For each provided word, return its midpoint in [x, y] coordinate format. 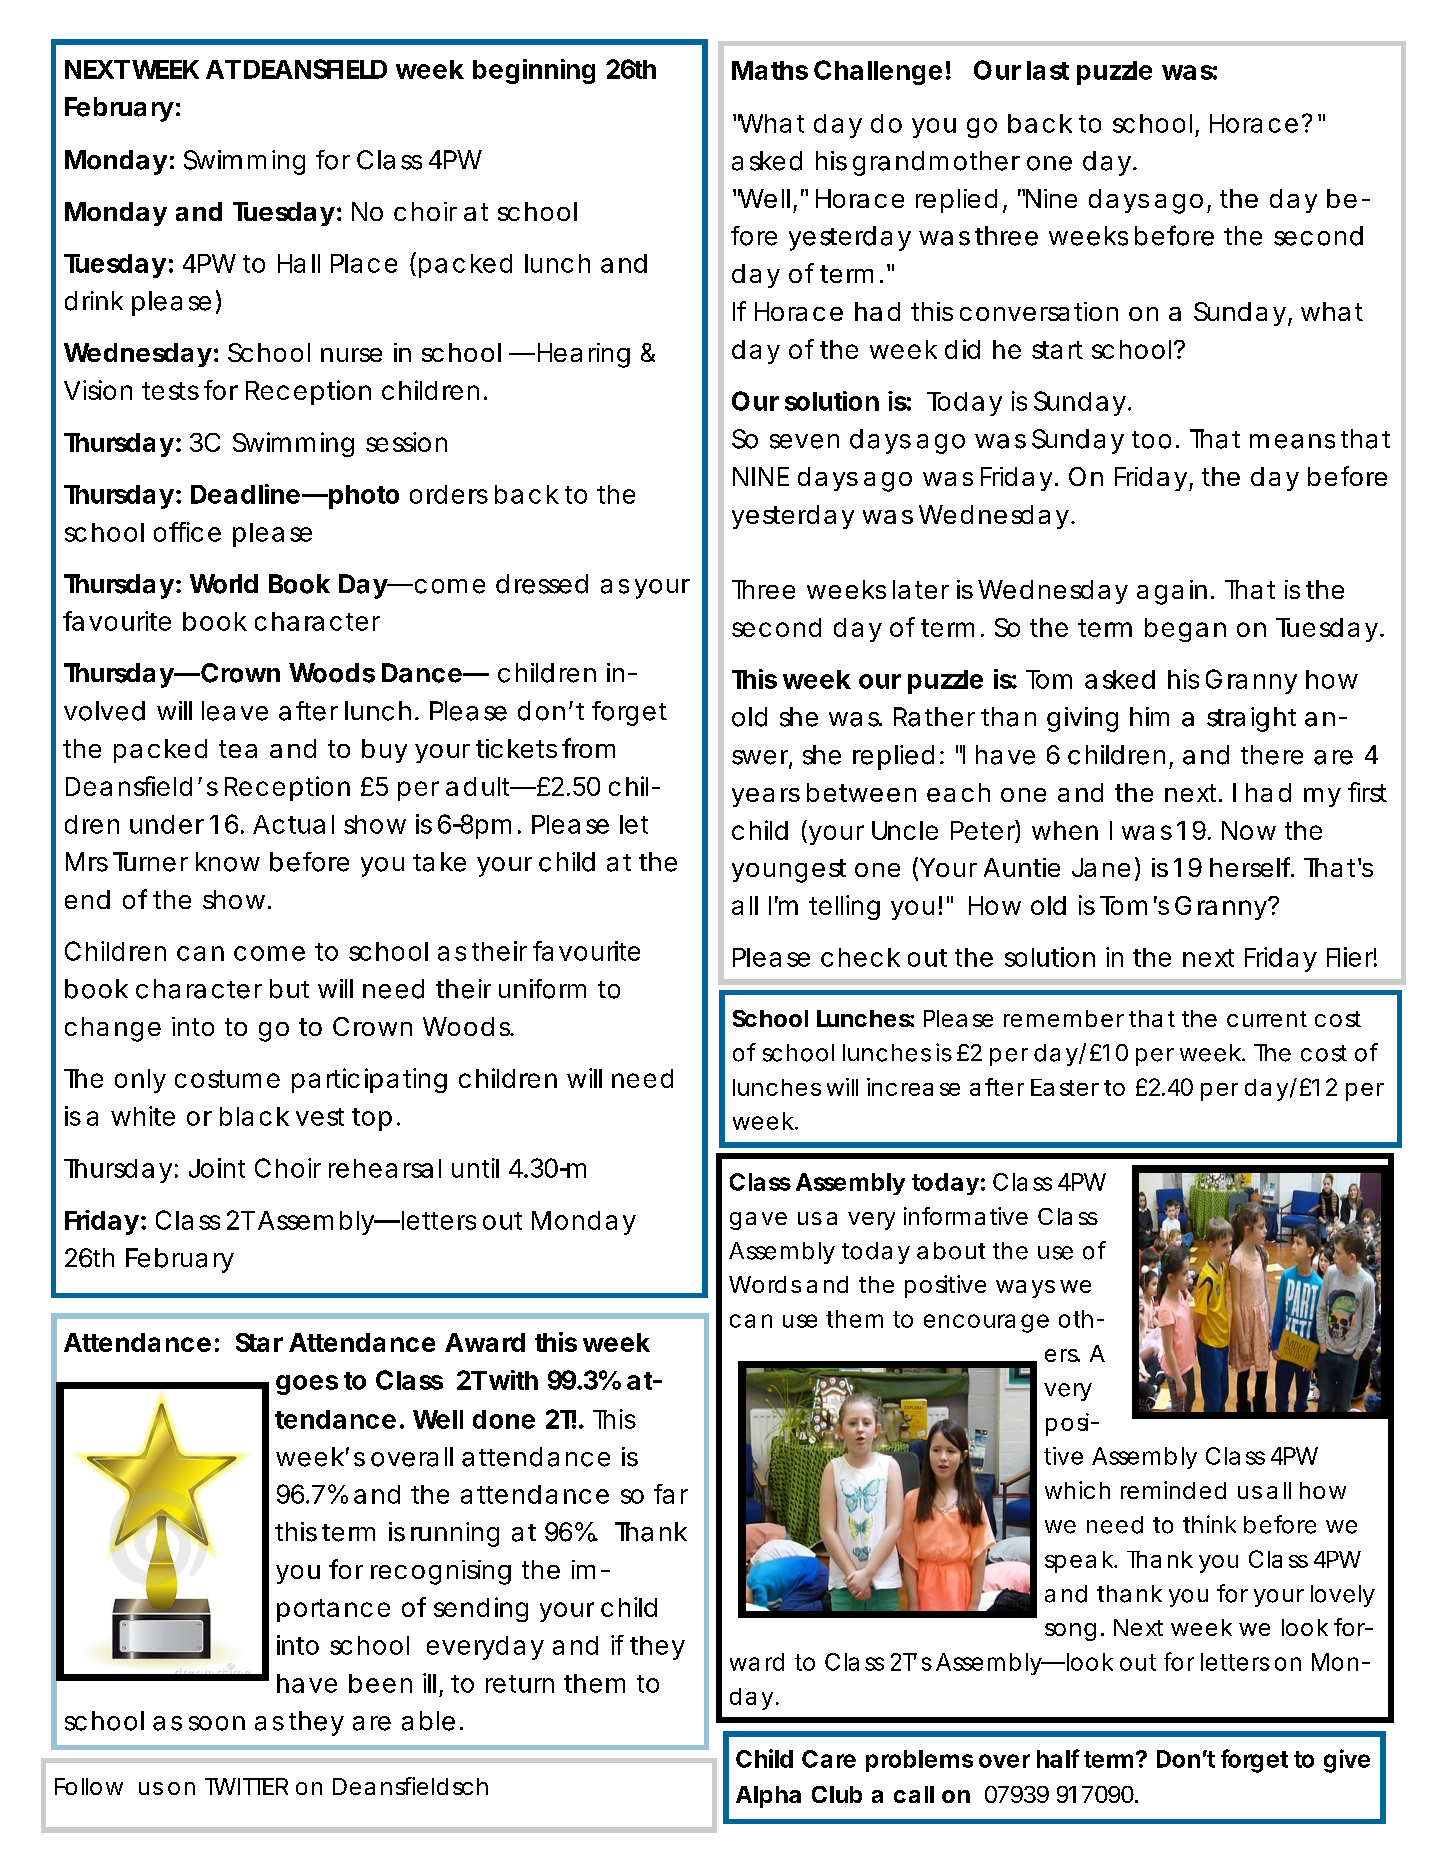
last [1048, 70]
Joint [217, 1168]
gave [758, 1221]
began [1185, 630]
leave [235, 711]
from [588, 748]
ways [1025, 1289]
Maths [770, 70]
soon [217, 1723]
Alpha [768, 1797]
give [1347, 1761]
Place [364, 263]
